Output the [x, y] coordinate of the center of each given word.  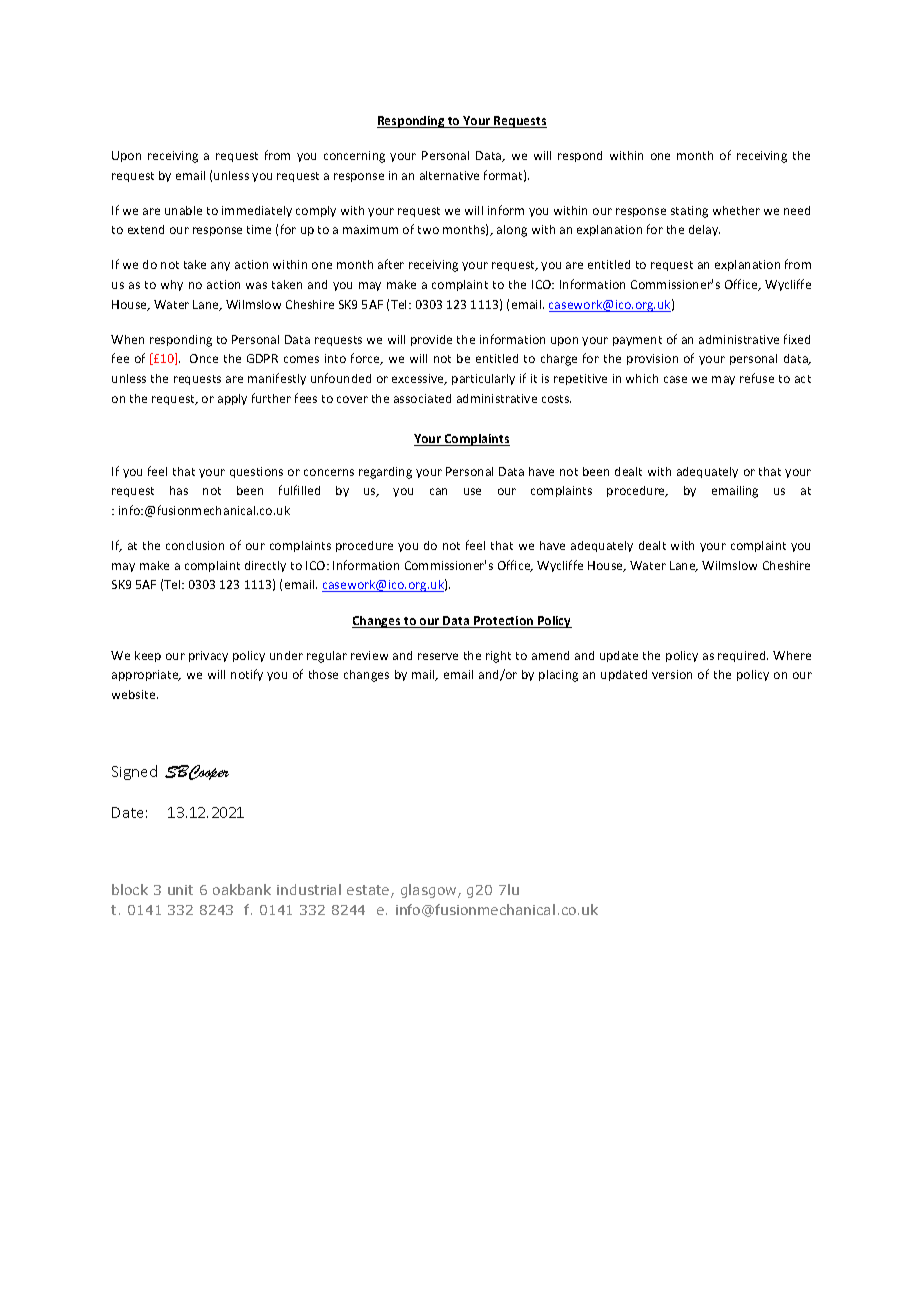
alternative [449, 175]
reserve [438, 656]
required [743, 656]
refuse [757, 378]
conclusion [195, 545]
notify [247, 675]
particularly [483, 379]
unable [183, 210]
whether [736, 210]
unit [180, 890]
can [438, 491]
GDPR [262, 358]
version [672, 674]
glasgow [430, 891]
